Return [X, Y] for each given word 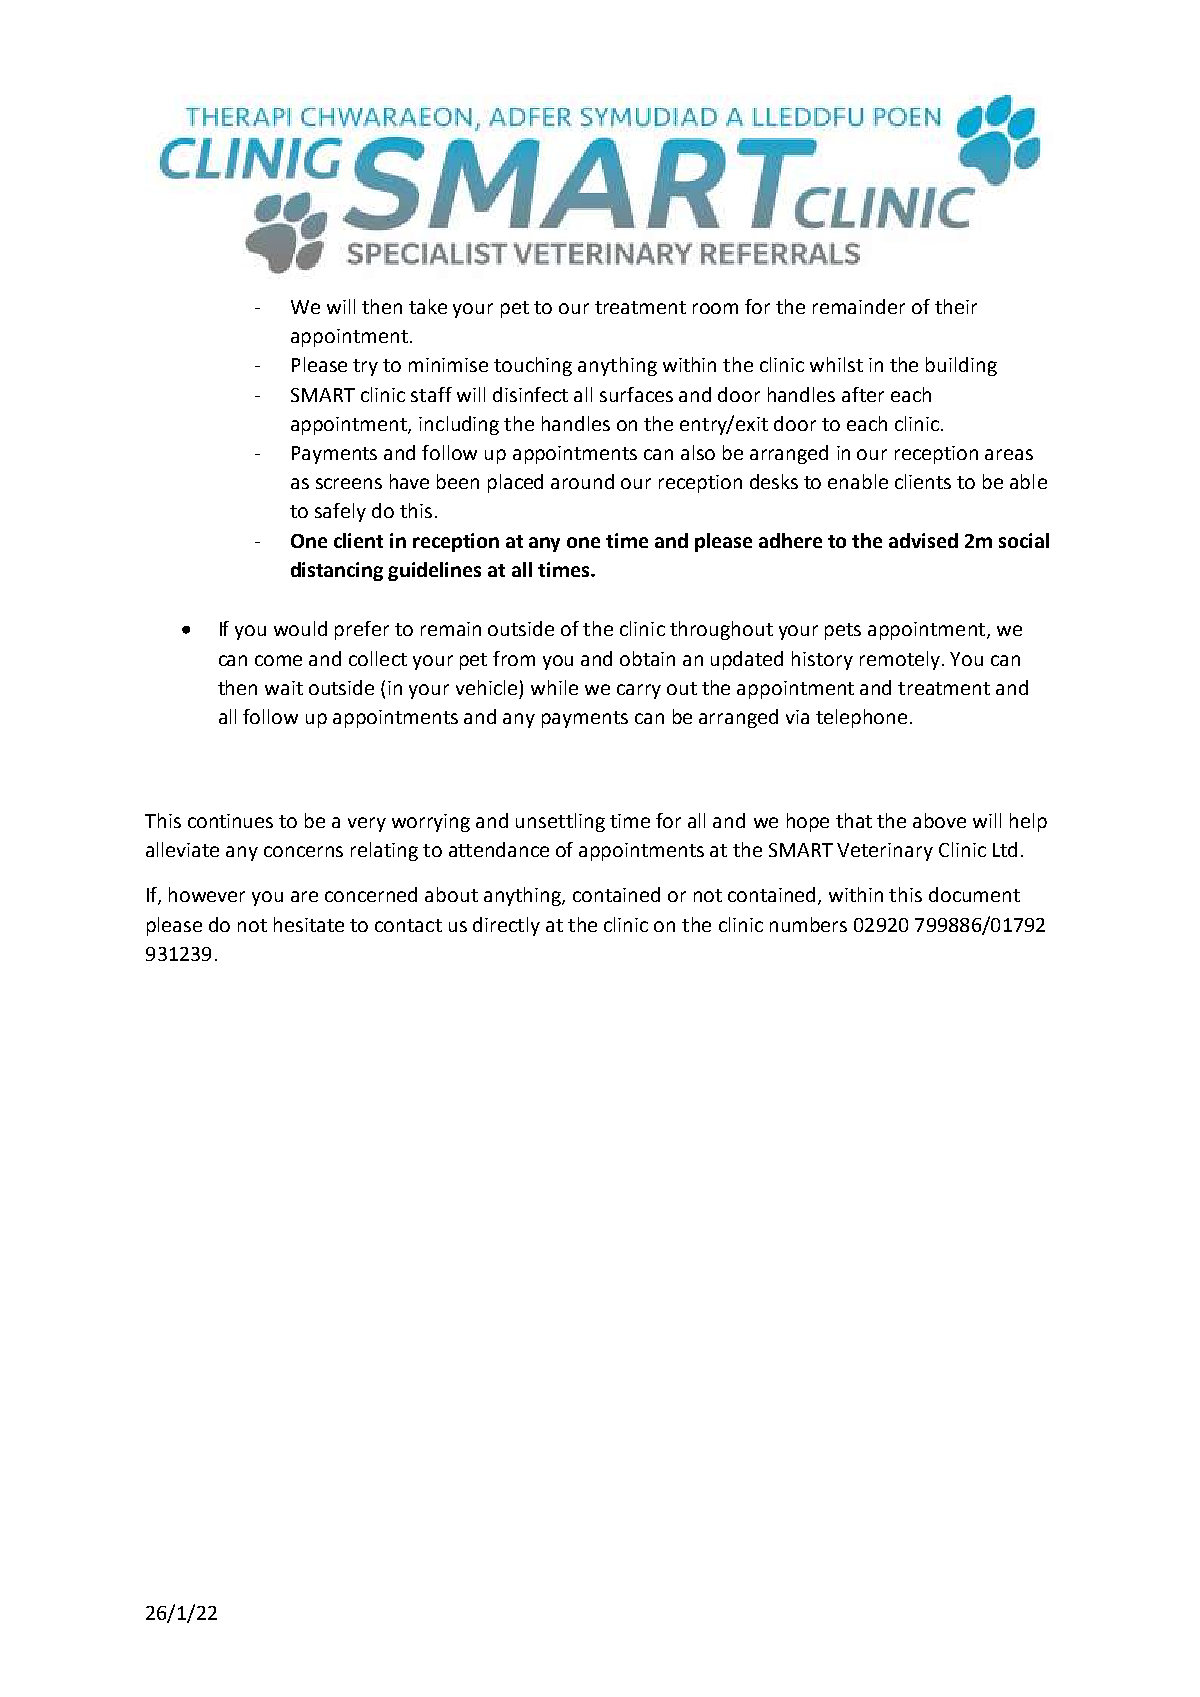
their [956, 306]
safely [340, 512]
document [974, 894]
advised [923, 540]
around [582, 481]
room [715, 308]
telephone [861, 718]
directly [506, 926]
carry [639, 691]
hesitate [309, 924]
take [428, 306]
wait [284, 688]
